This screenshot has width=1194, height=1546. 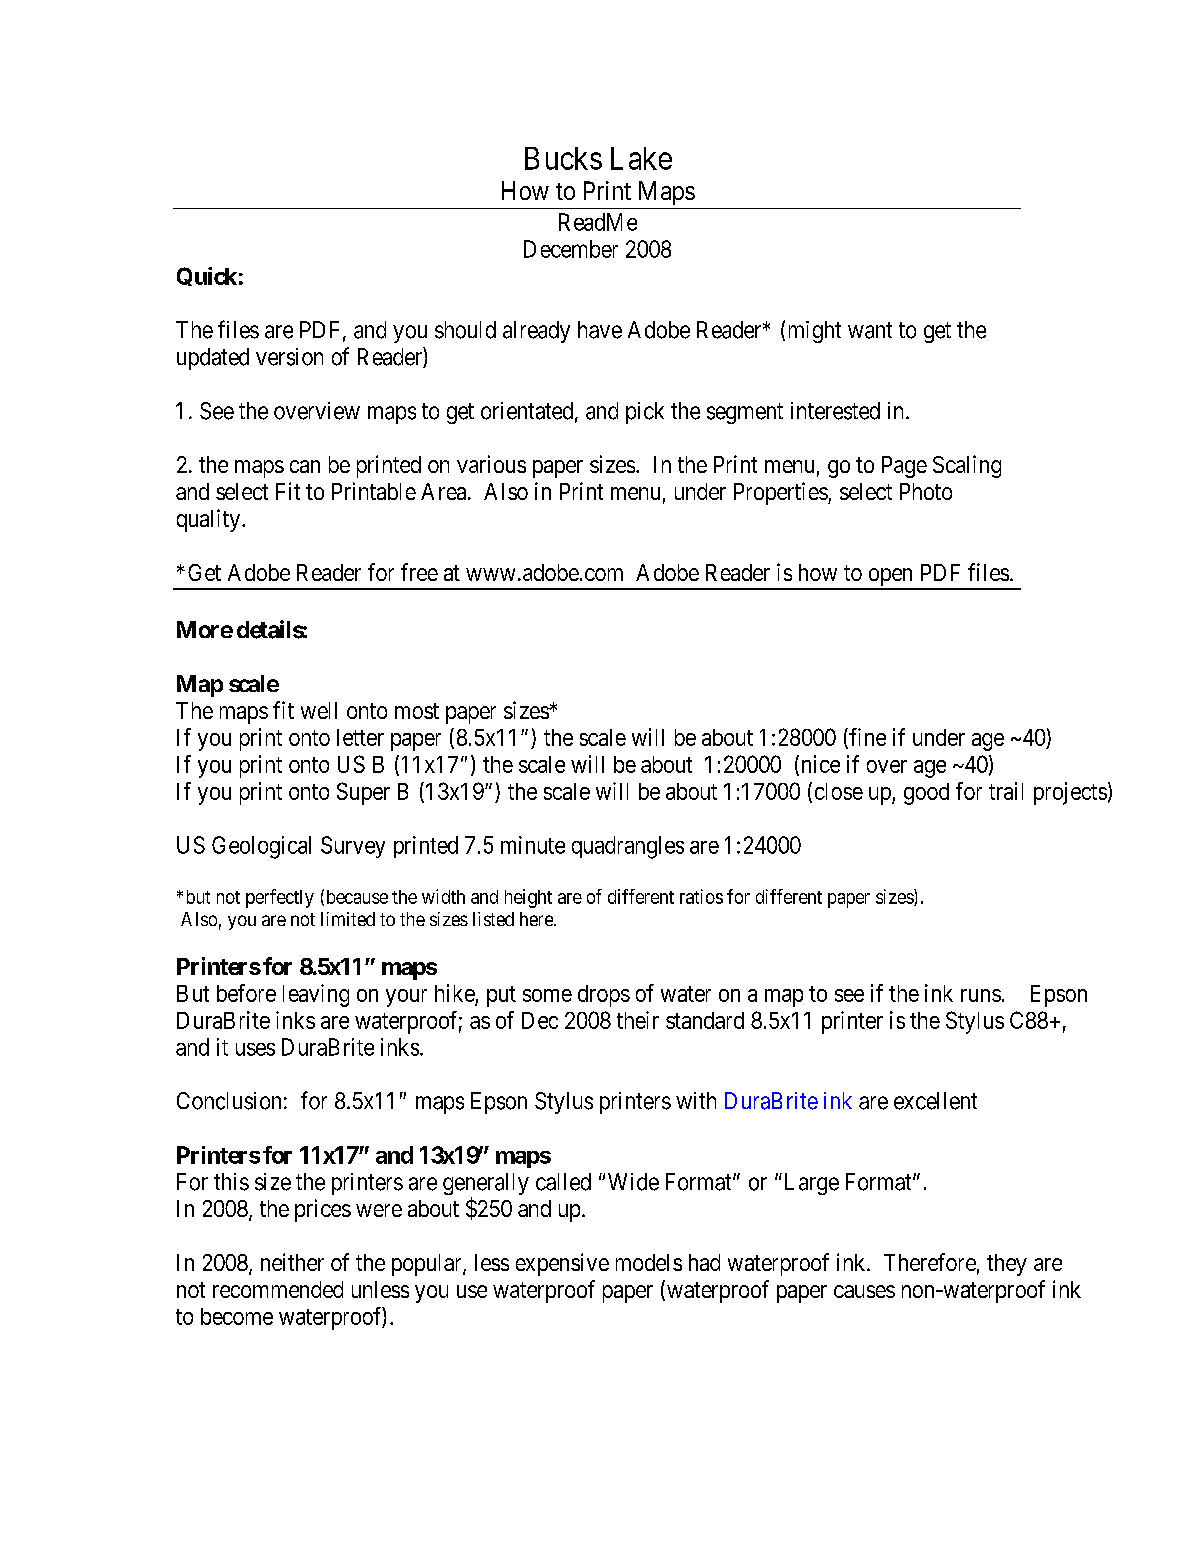 What do you see at coordinates (319, 710) in the screenshot?
I see `well` at bounding box center [319, 710].
